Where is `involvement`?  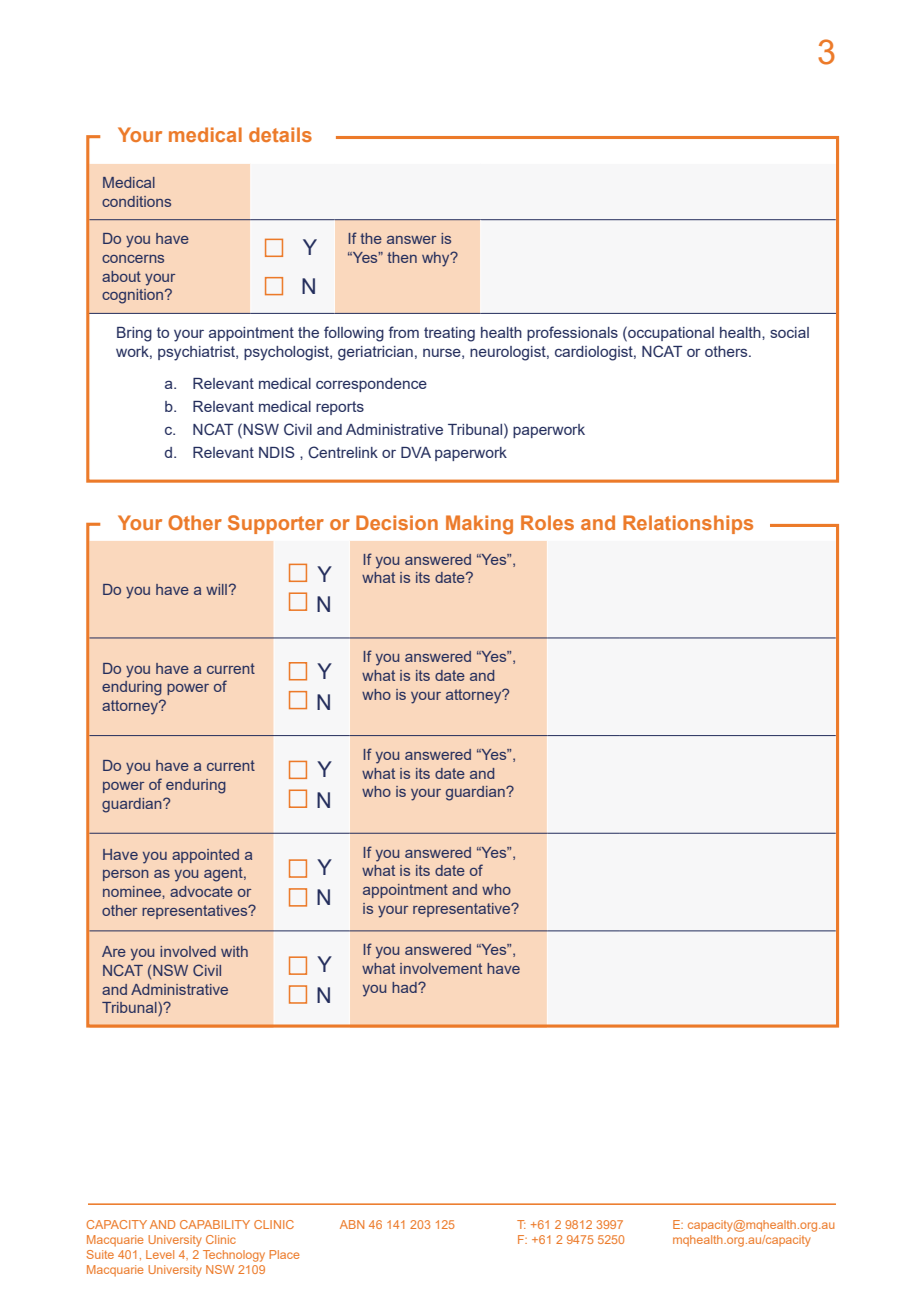 involvement is located at coordinates (441, 968).
